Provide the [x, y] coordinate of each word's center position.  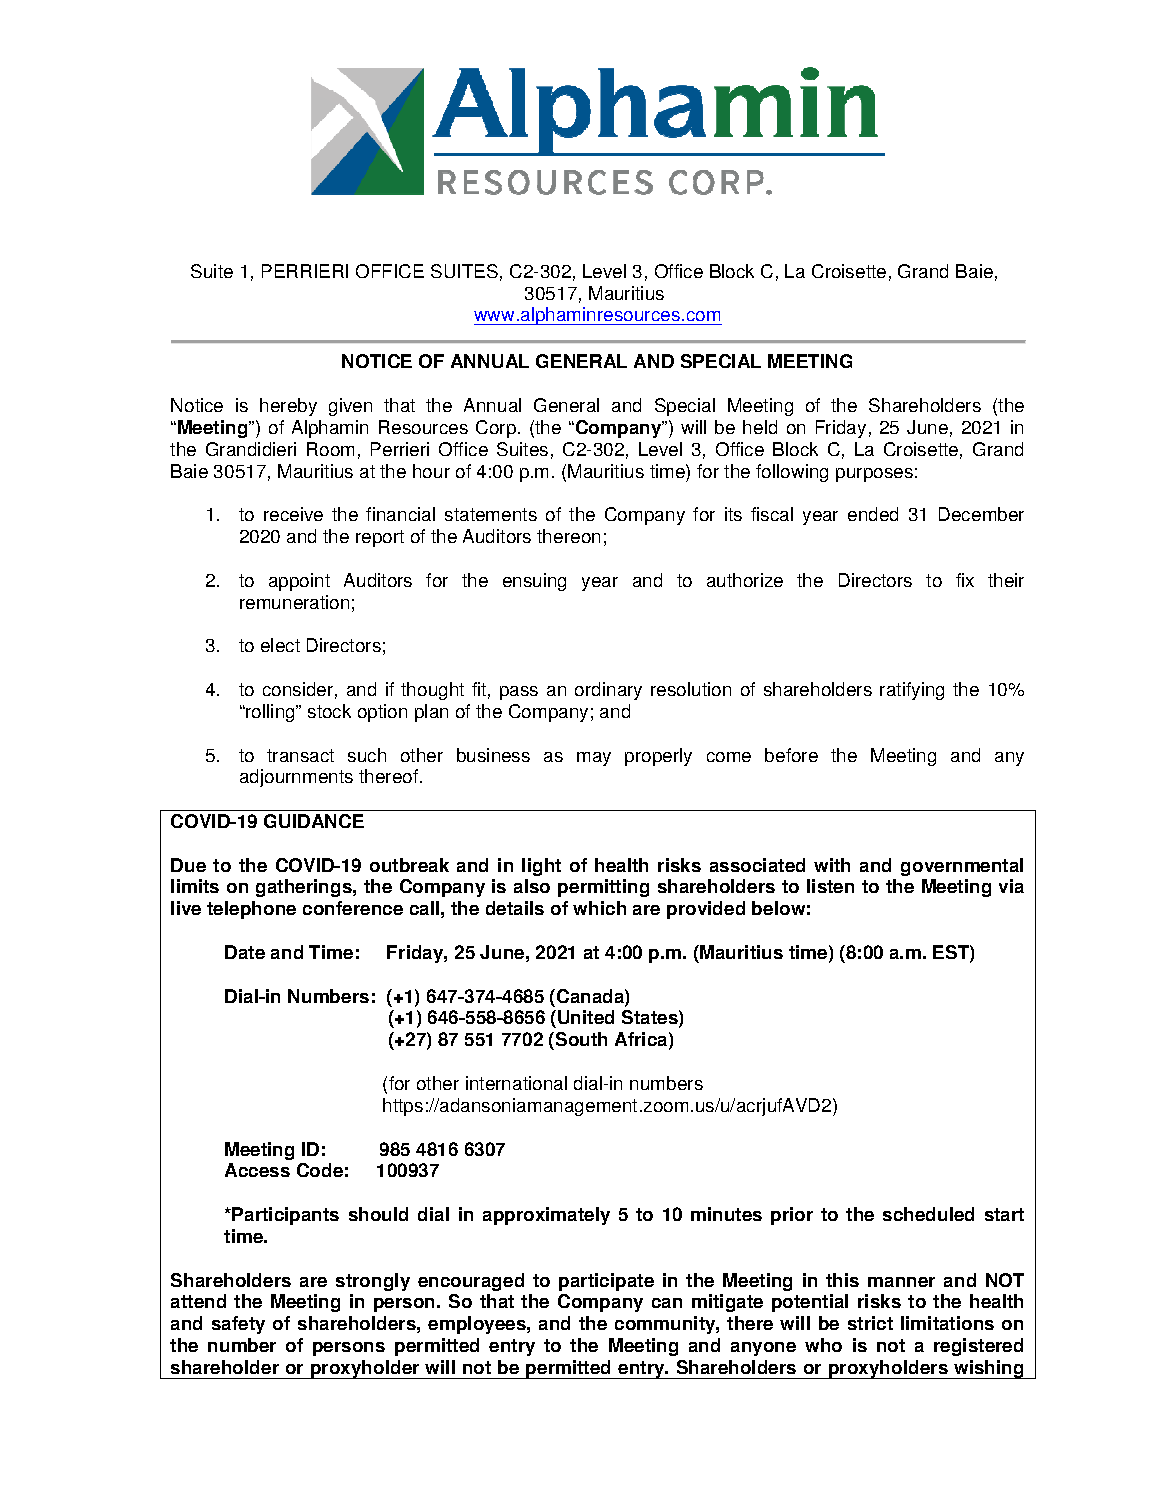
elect [280, 645]
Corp [497, 429]
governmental [962, 867]
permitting [603, 888]
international [516, 1083]
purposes [874, 475]
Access [257, 1170]
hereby [288, 407]
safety [238, 1325]
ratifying [912, 691]
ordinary [608, 691]
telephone [251, 910]
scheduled [928, 1214]
